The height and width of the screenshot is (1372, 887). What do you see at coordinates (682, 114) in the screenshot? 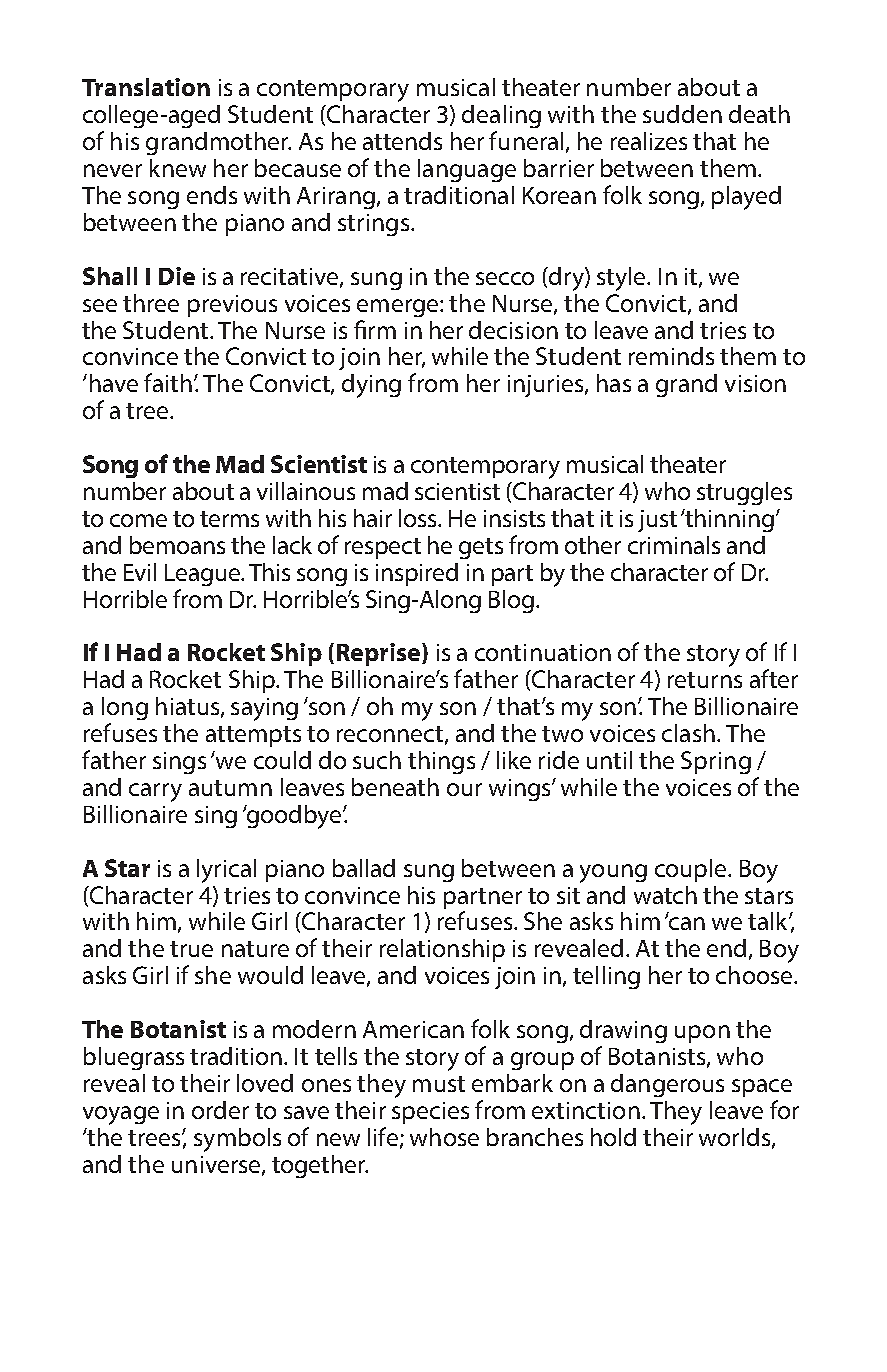
I see `sudden` at bounding box center [682, 114].
